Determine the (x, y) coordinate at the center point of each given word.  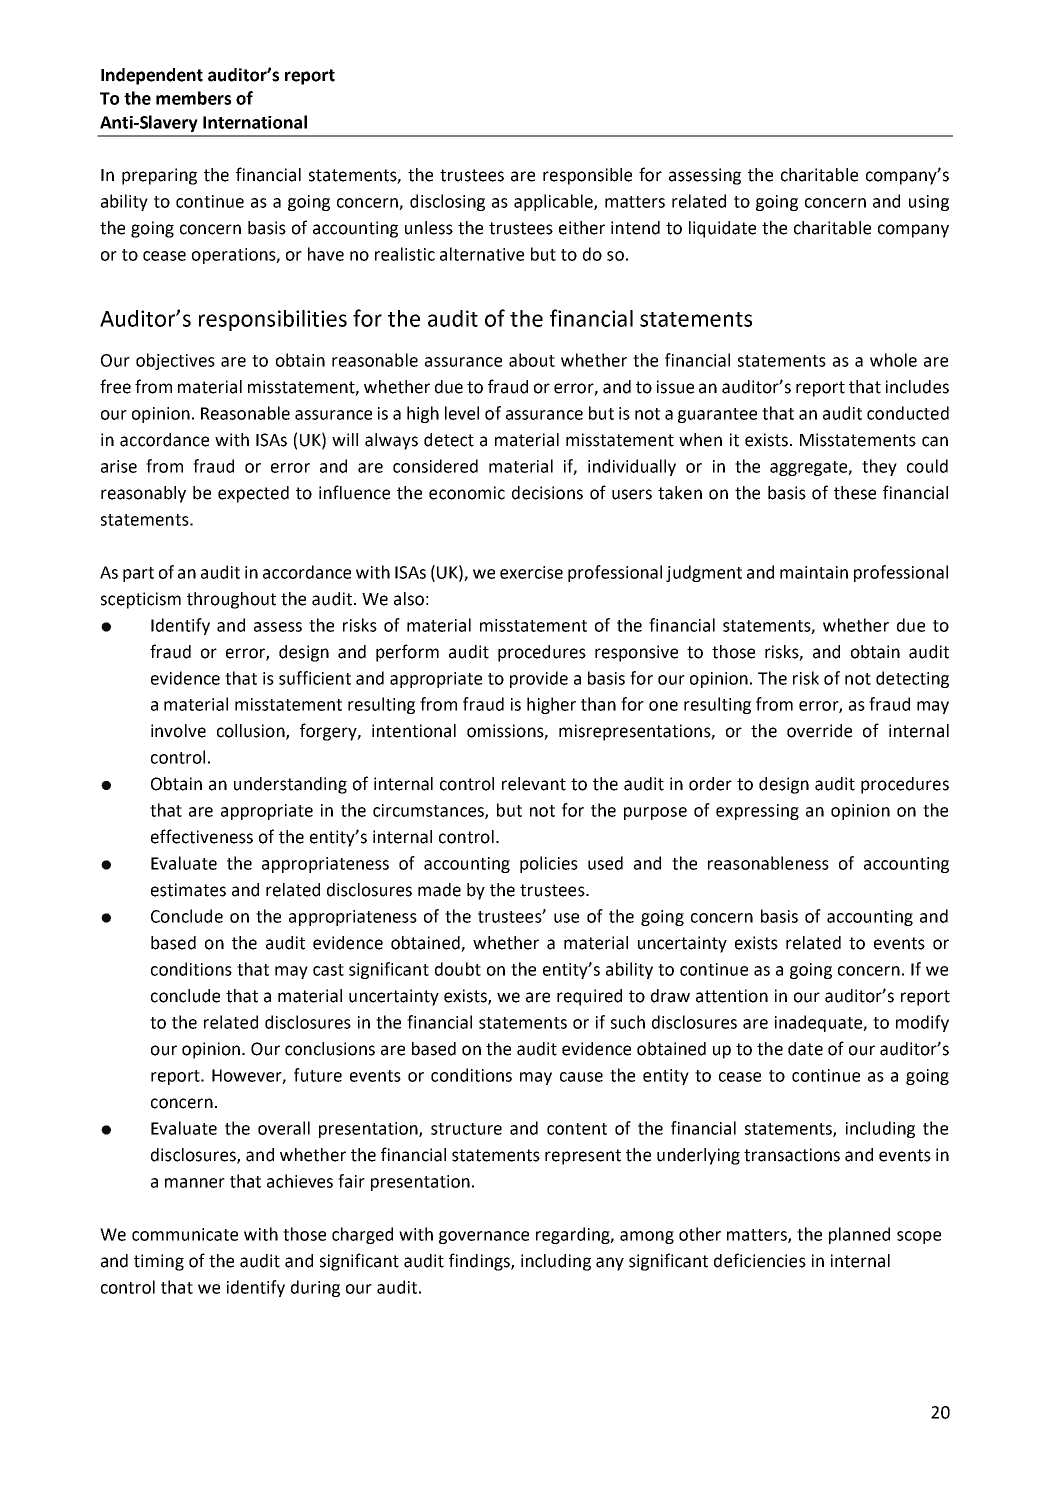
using (929, 203)
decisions (547, 493)
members (193, 98)
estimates (188, 890)
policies (549, 864)
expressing (757, 812)
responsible (587, 176)
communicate (185, 1234)
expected (253, 494)
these (855, 493)
